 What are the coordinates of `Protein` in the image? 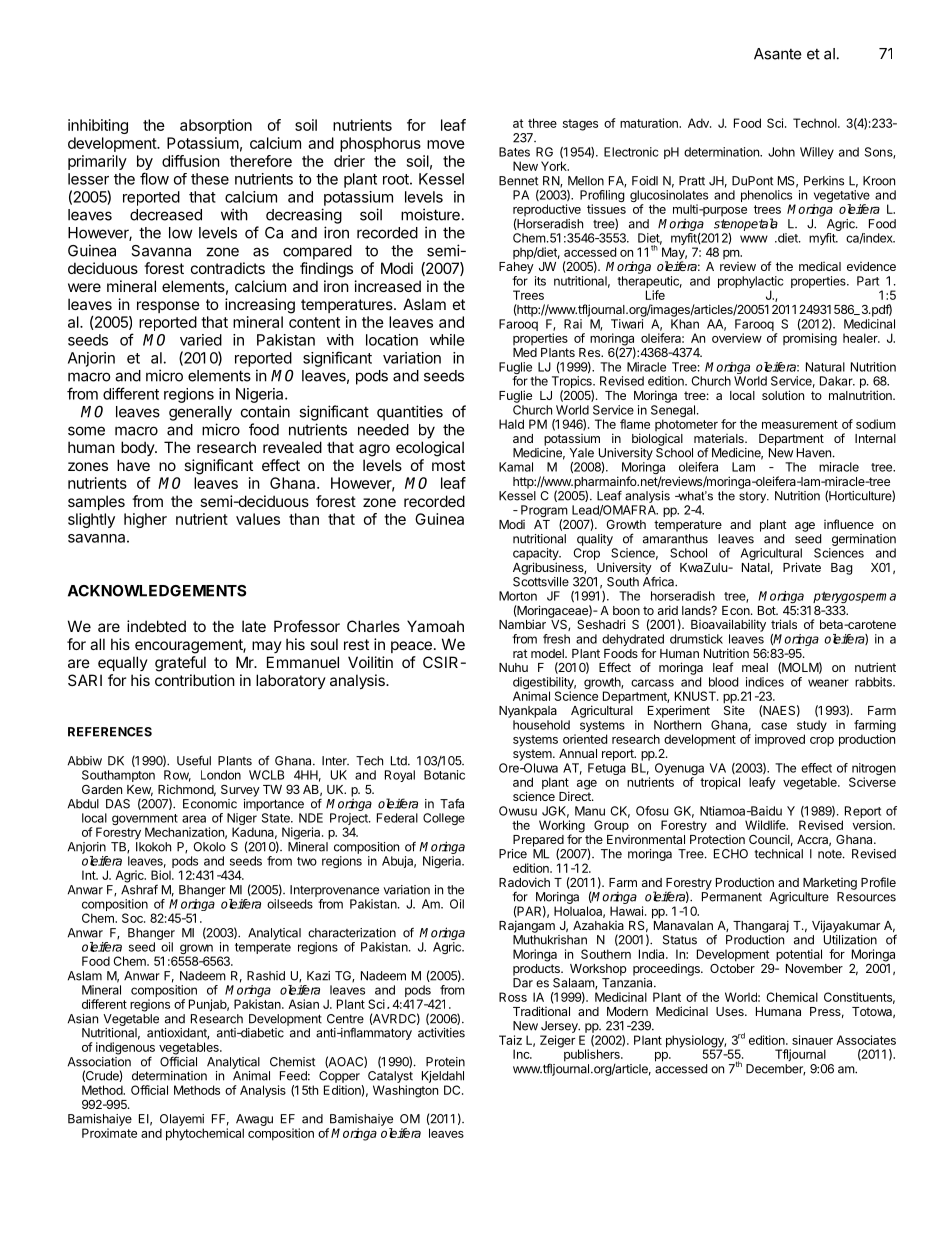 It's located at (445, 1062).
